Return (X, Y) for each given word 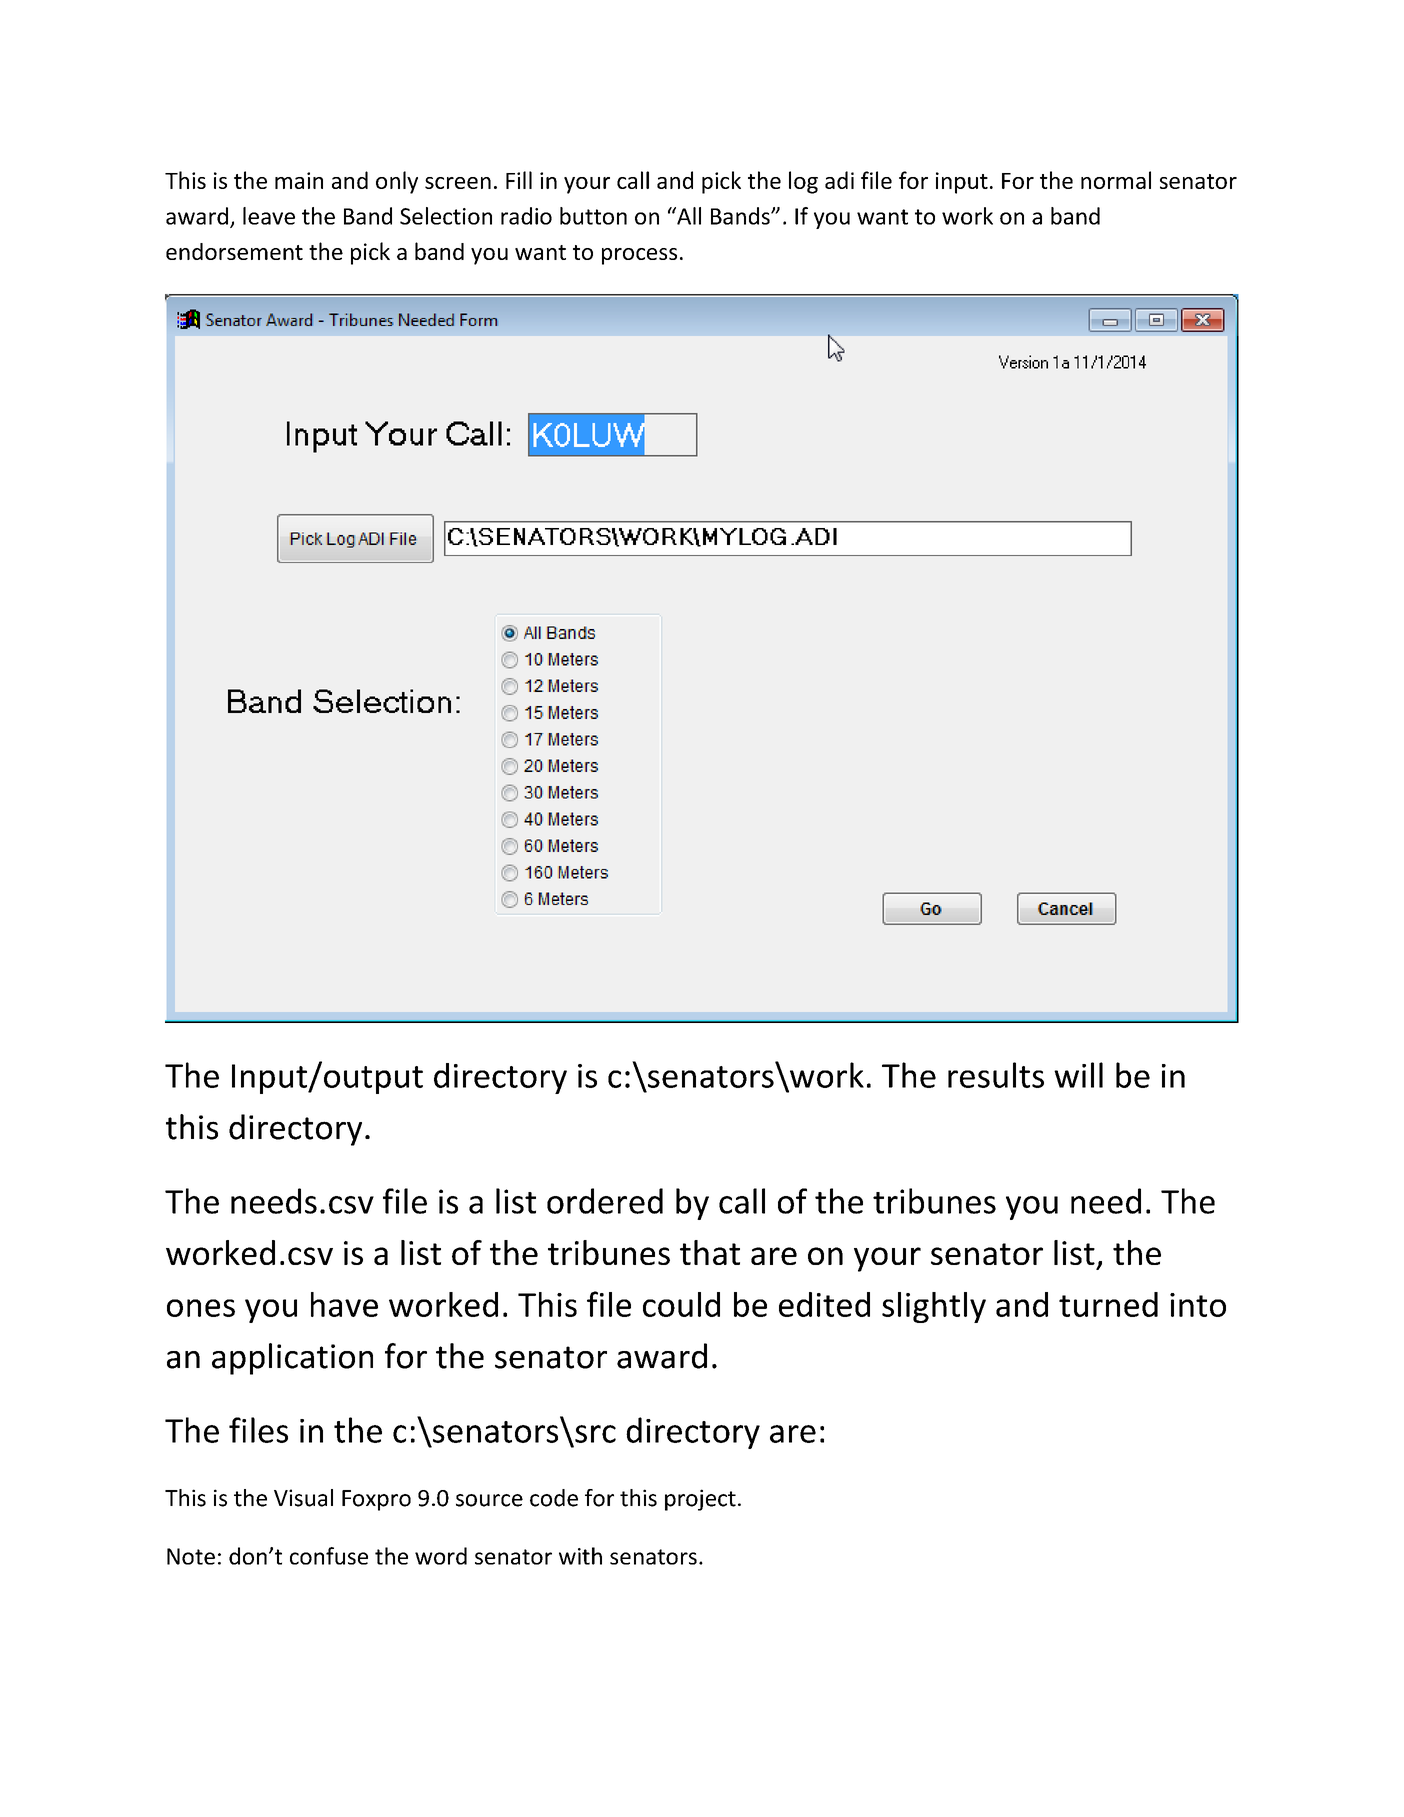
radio (526, 216)
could (681, 1304)
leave (269, 216)
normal (1116, 180)
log (803, 182)
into (1198, 1305)
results (996, 1075)
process (639, 256)
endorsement (234, 251)
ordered (605, 1201)
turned (1108, 1304)
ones (201, 1308)
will (1078, 1075)
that (710, 1252)
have (344, 1304)
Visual (303, 1498)
